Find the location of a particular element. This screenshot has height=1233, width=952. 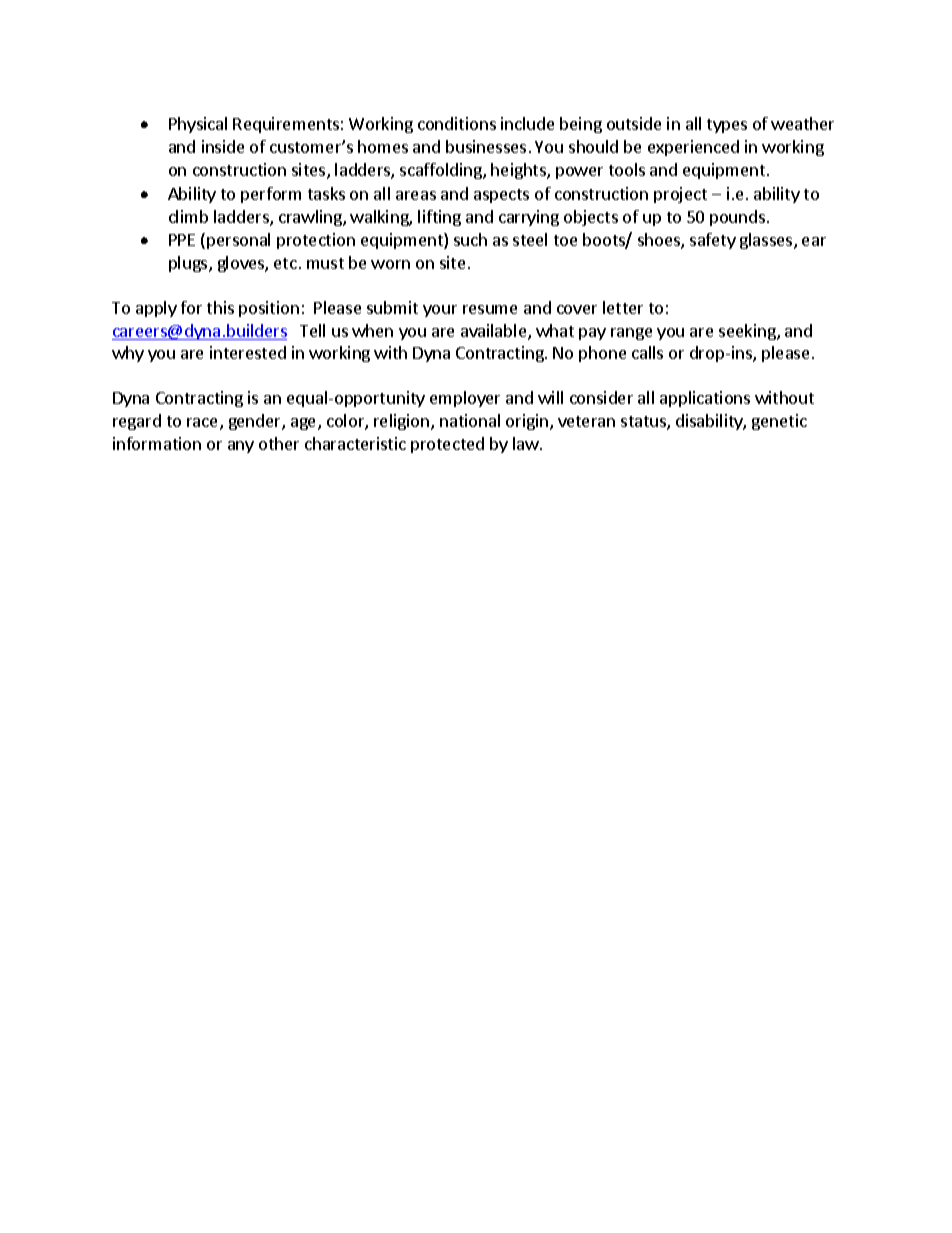

protected is located at coordinates (447, 445).
